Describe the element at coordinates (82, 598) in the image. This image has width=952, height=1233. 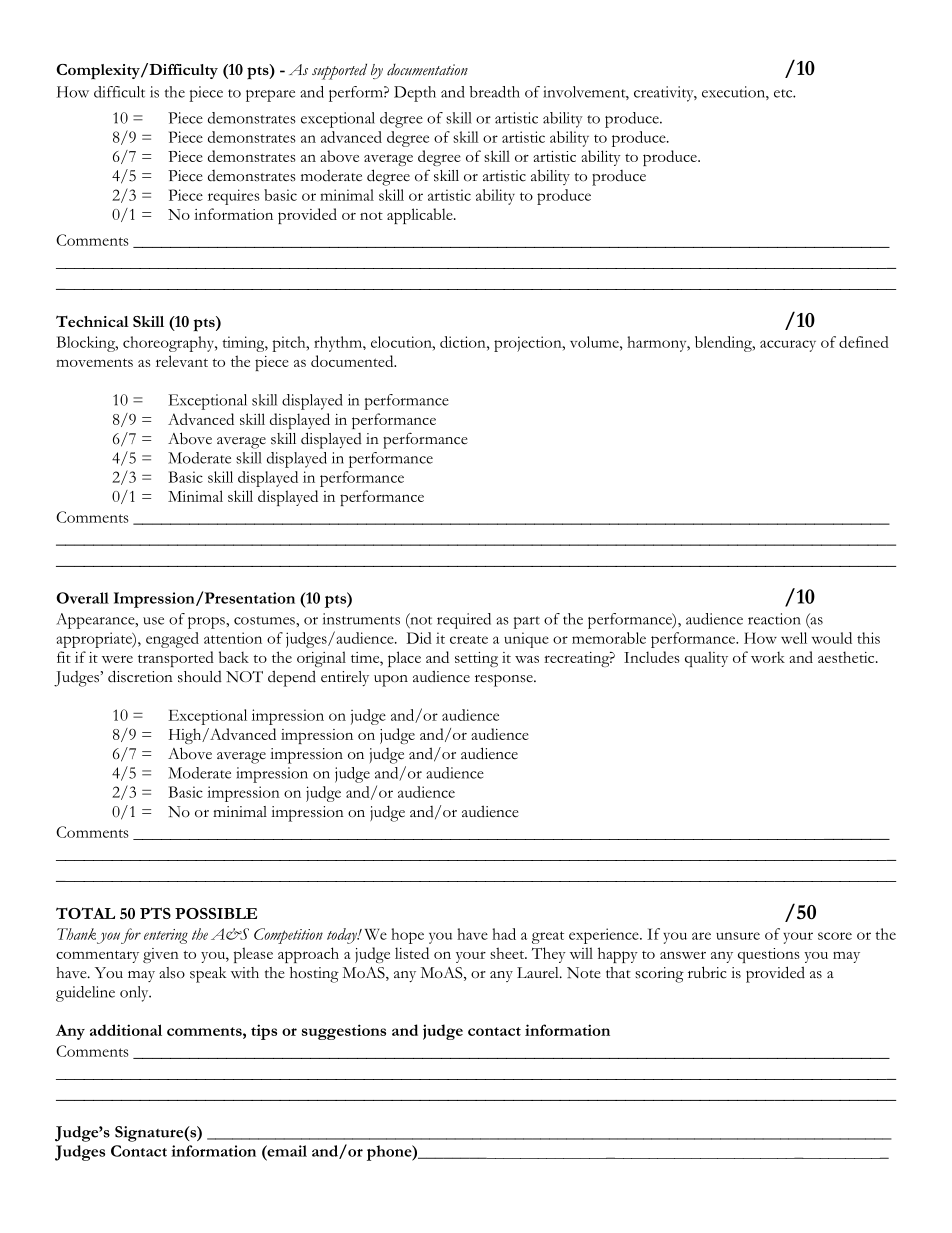
I see `Overall` at that location.
